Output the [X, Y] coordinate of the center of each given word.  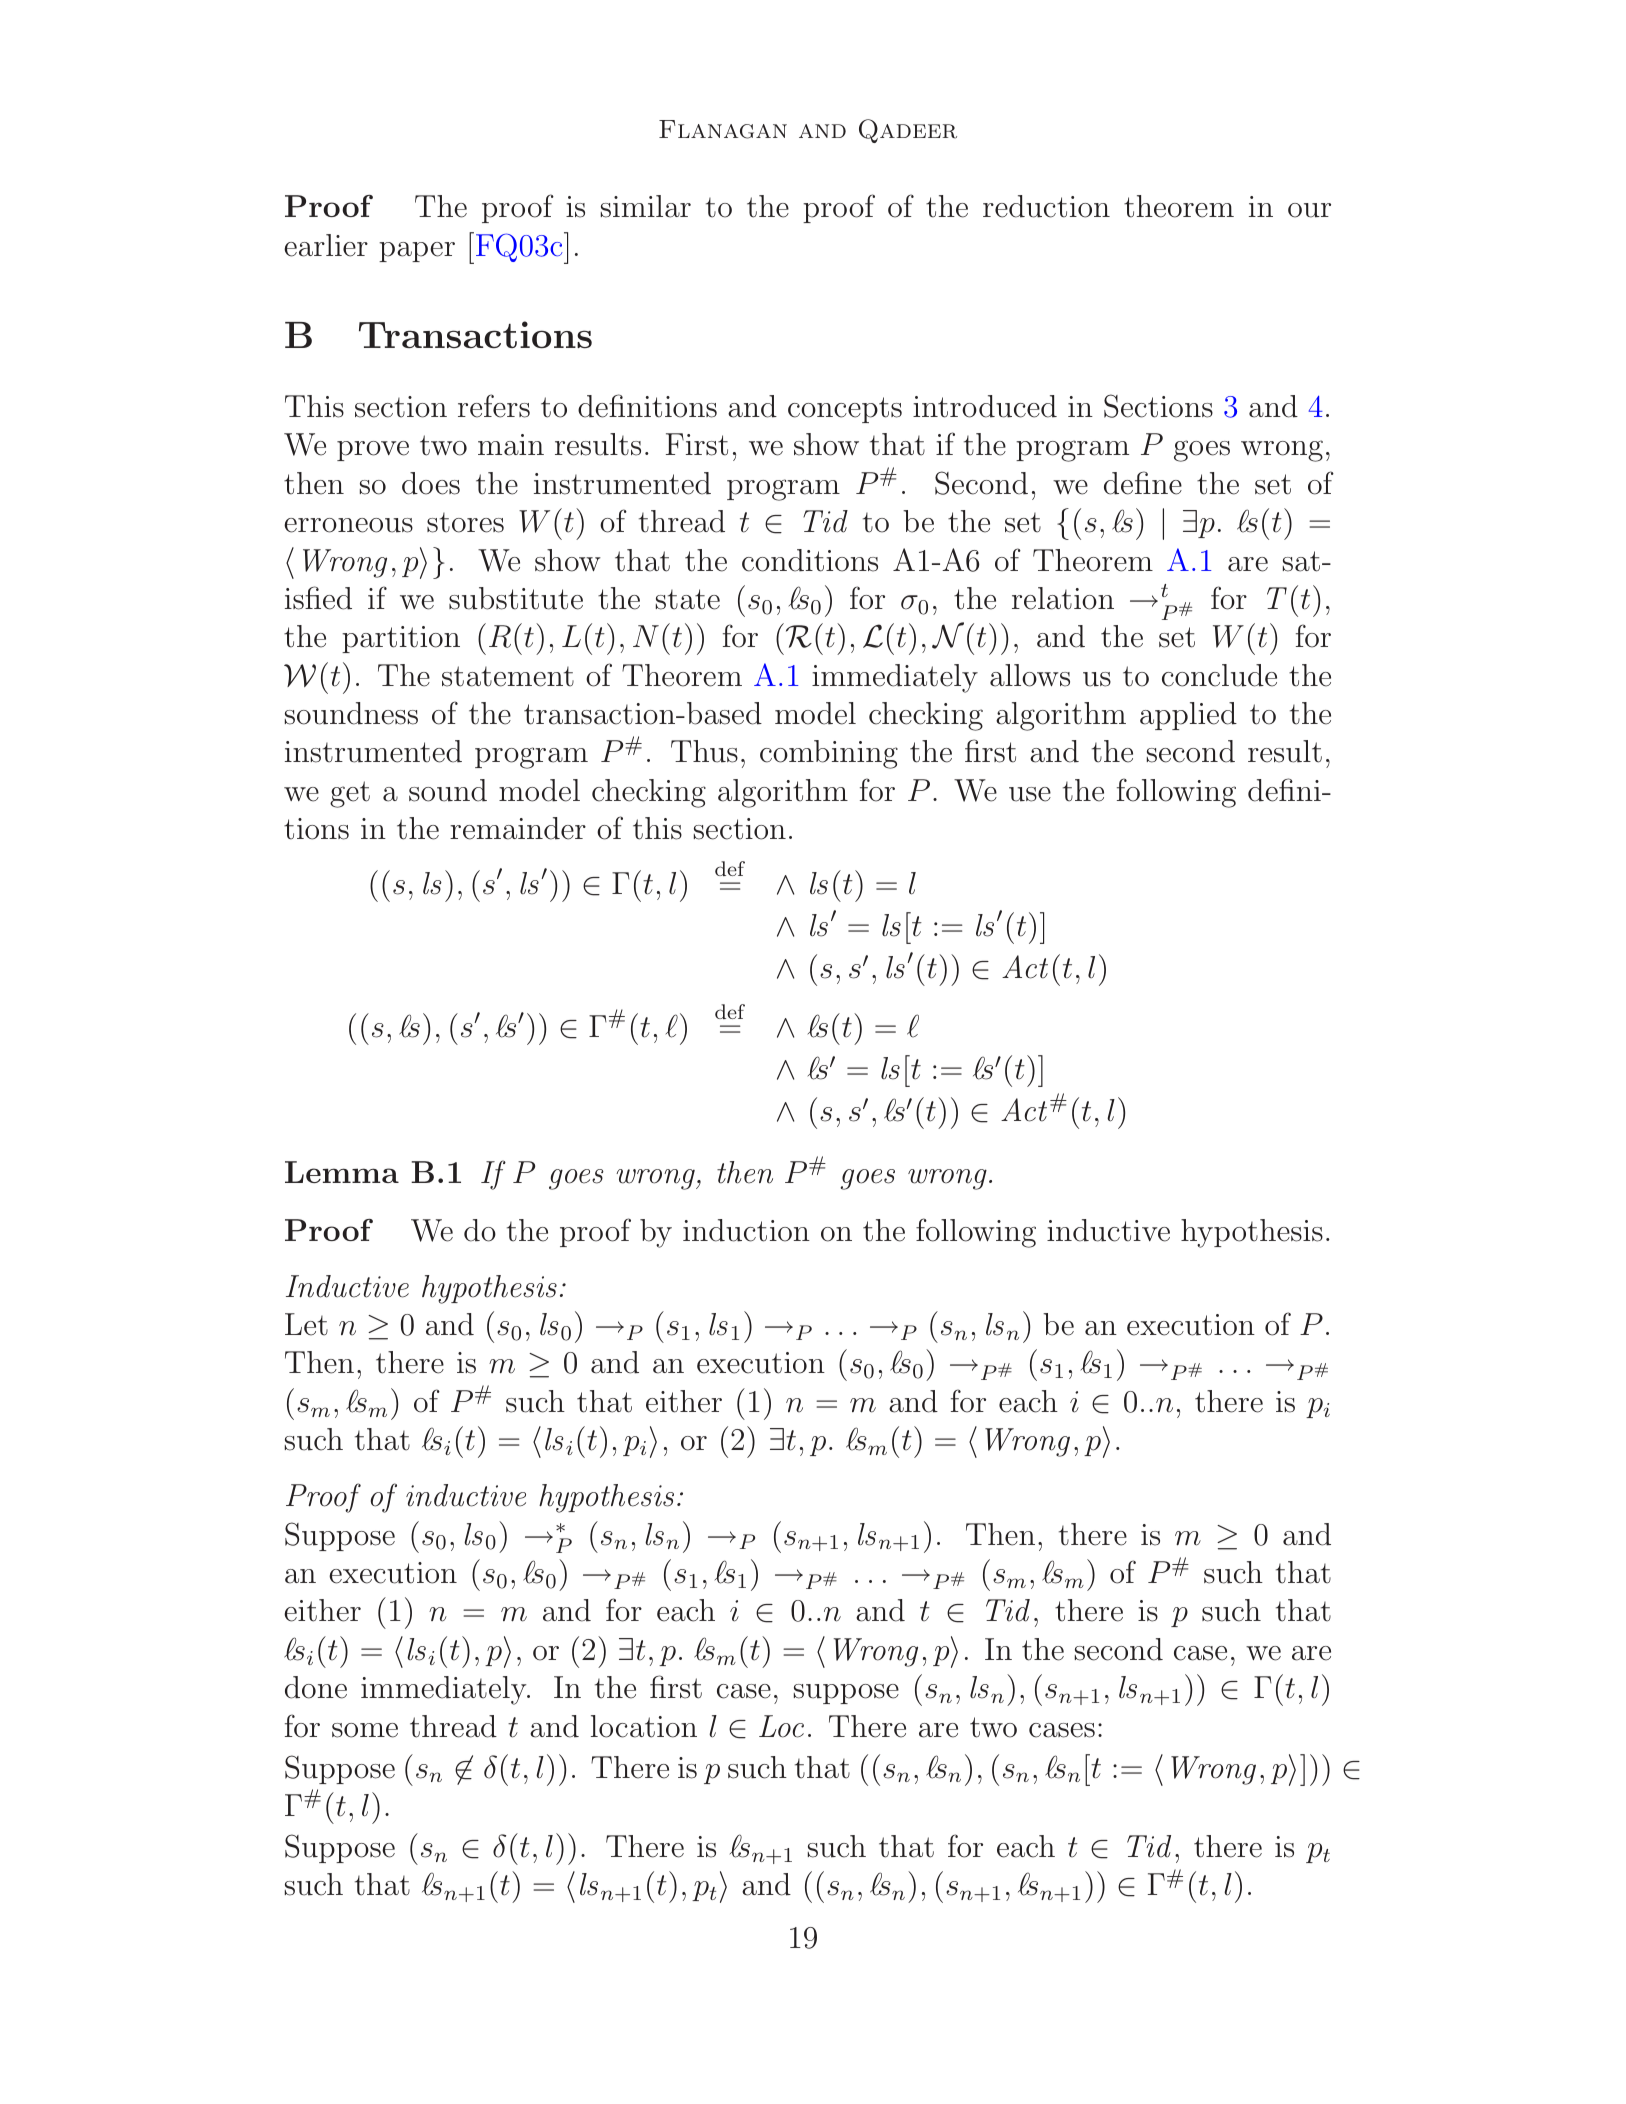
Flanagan [723, 129]
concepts [845, 410]
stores [465, 523]
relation [1063, 598]
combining [829, 754]
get [350, 794]
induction [746, 1230]
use [1030, 794]
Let [306, 1324]
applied [1188, 716]
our [1309, 210]
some [365, 1730]
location [644, 1726]
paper [417, 252]
